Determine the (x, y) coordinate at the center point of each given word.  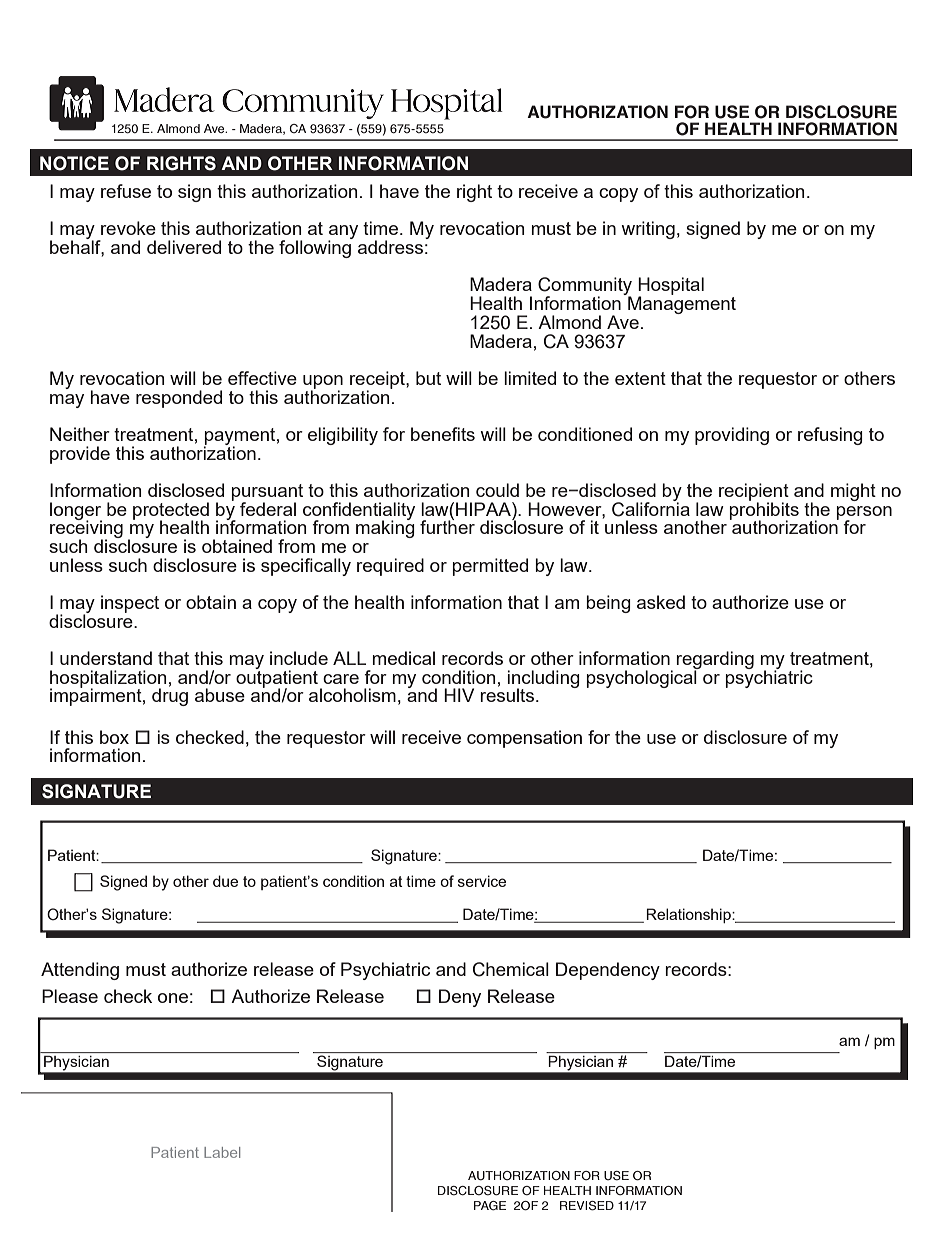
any (343, 233)
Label (222, 1152)
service (482, 881)
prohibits (764, 511)
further (447, 526)
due (225, 881)
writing (648, 230)
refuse (126, 191)
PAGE (490, 1206)
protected (171, 512)
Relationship (689, 915)
